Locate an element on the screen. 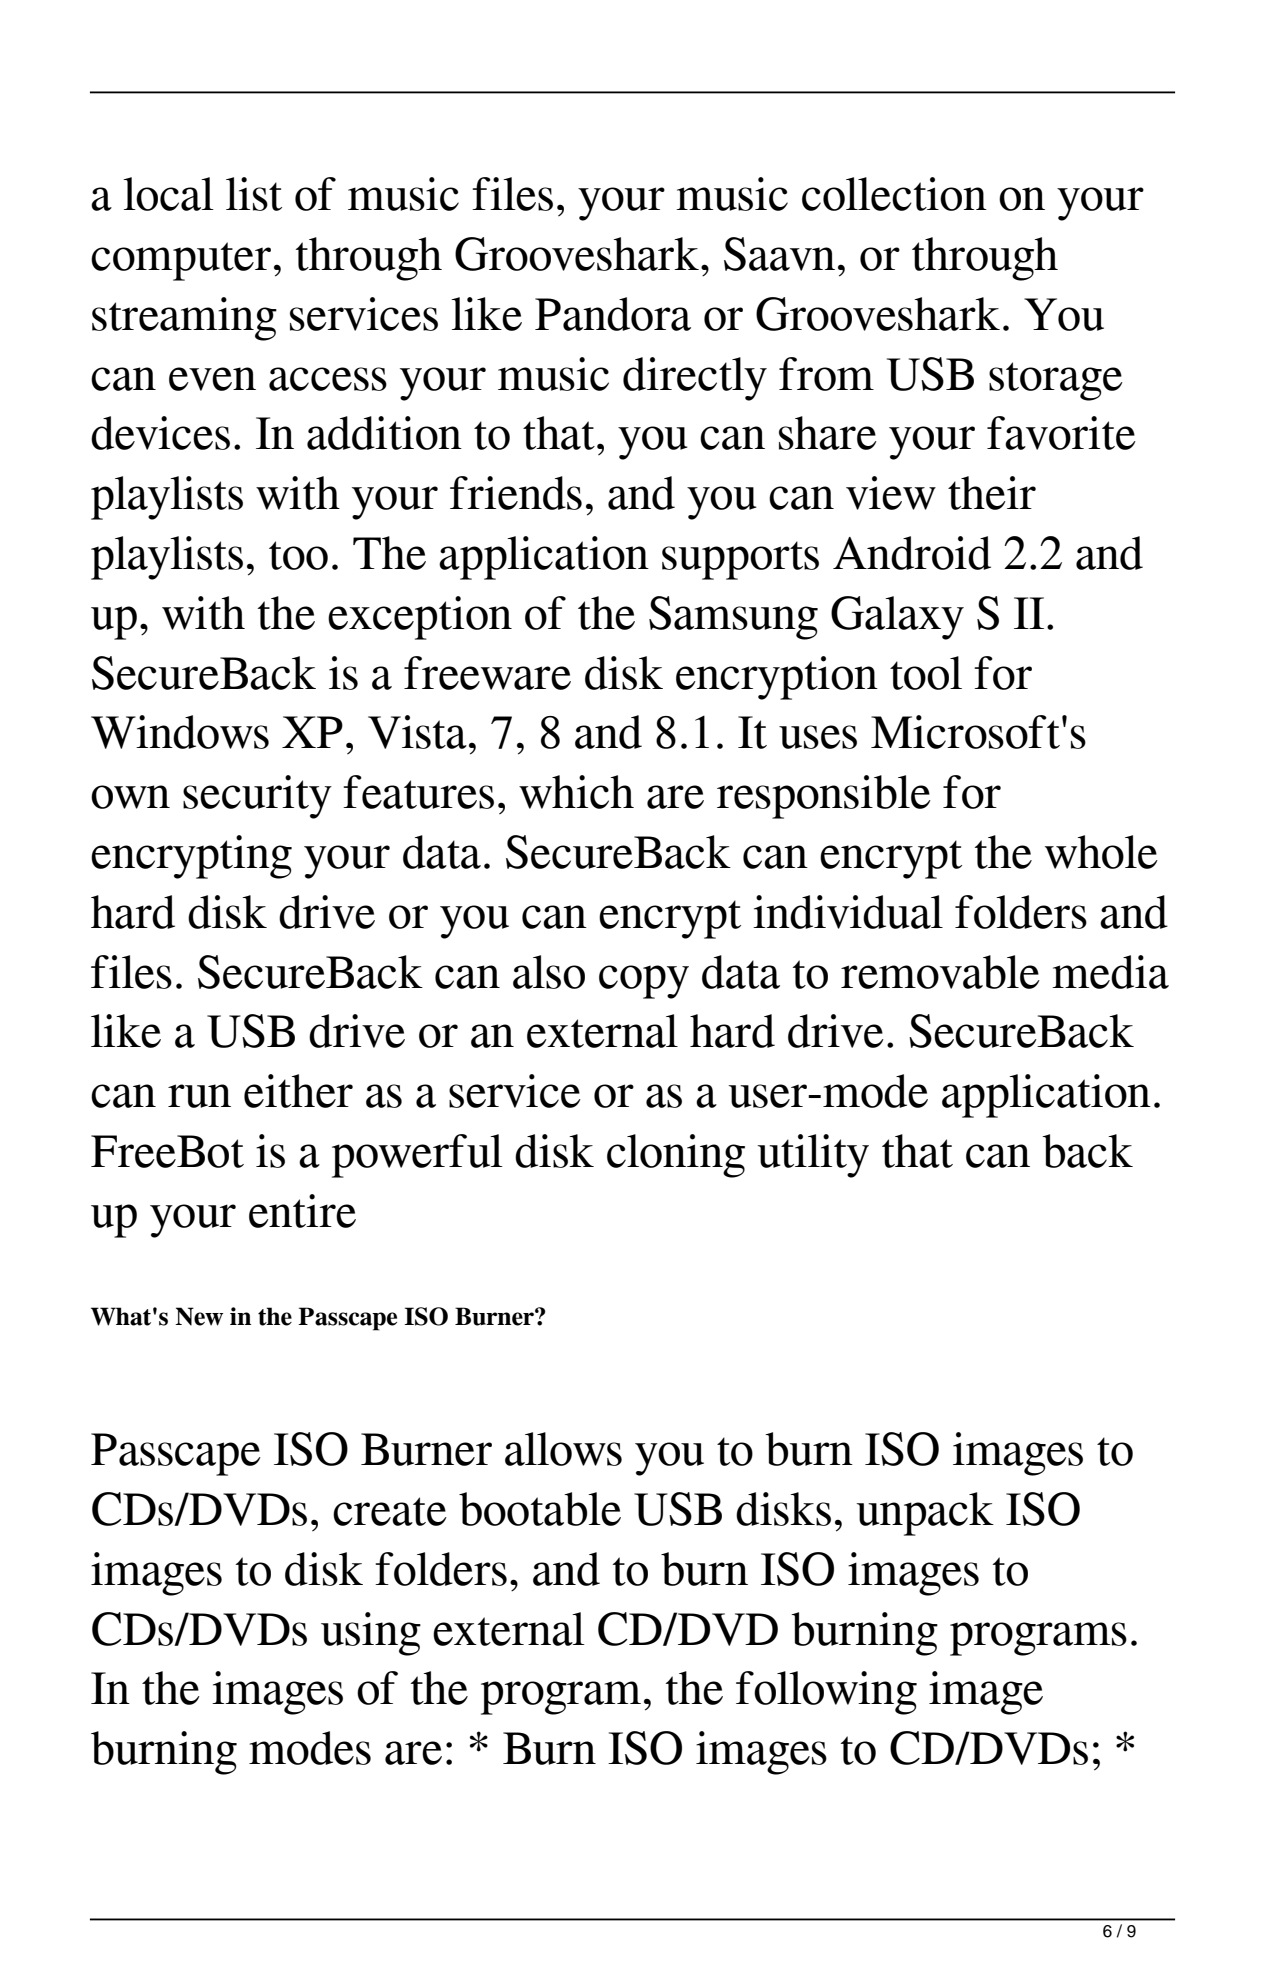 This screenshot has width=1265, height=1980. friends is located at coordinates (516, 493).
